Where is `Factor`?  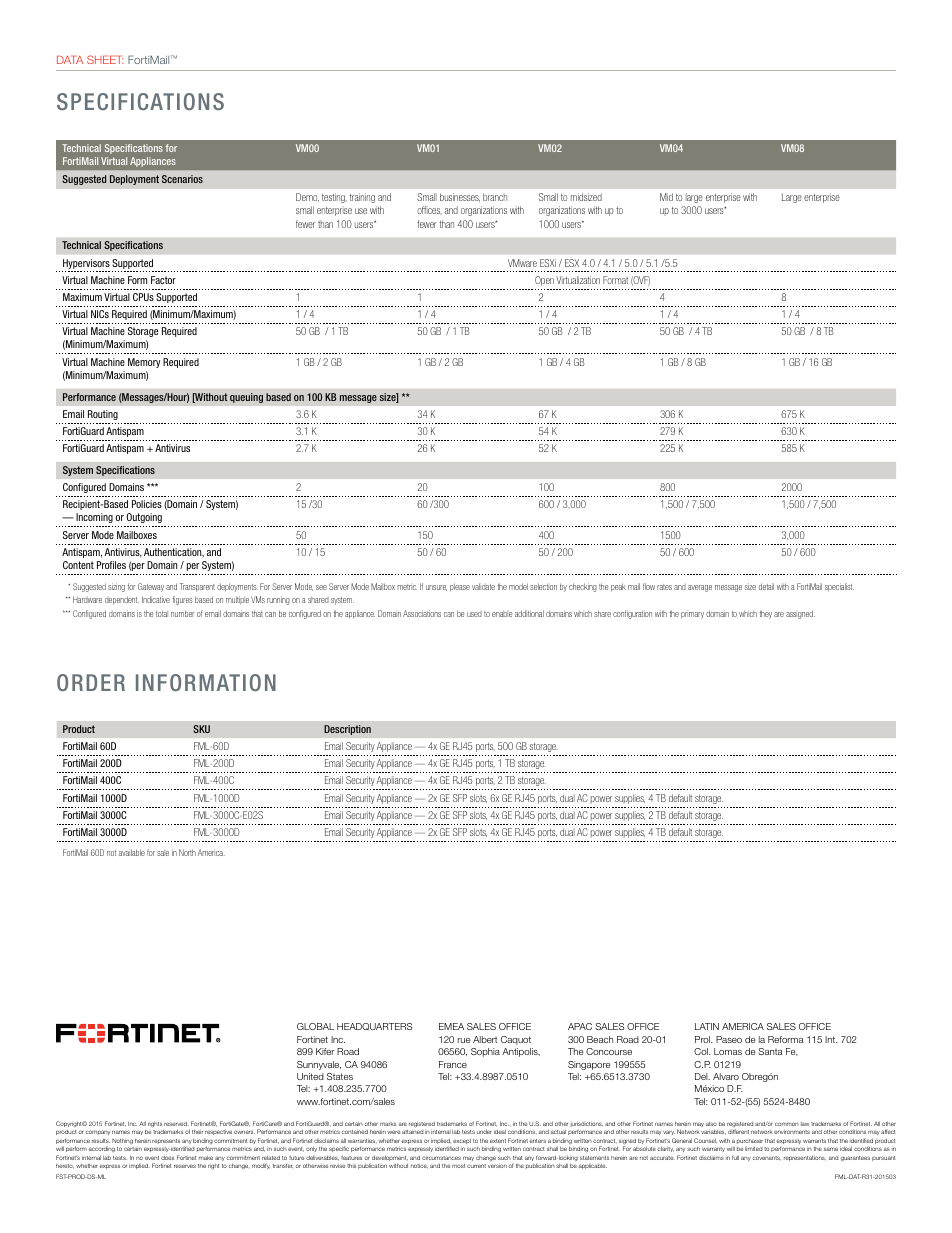 Factor is located at coordinates (163, 280).
